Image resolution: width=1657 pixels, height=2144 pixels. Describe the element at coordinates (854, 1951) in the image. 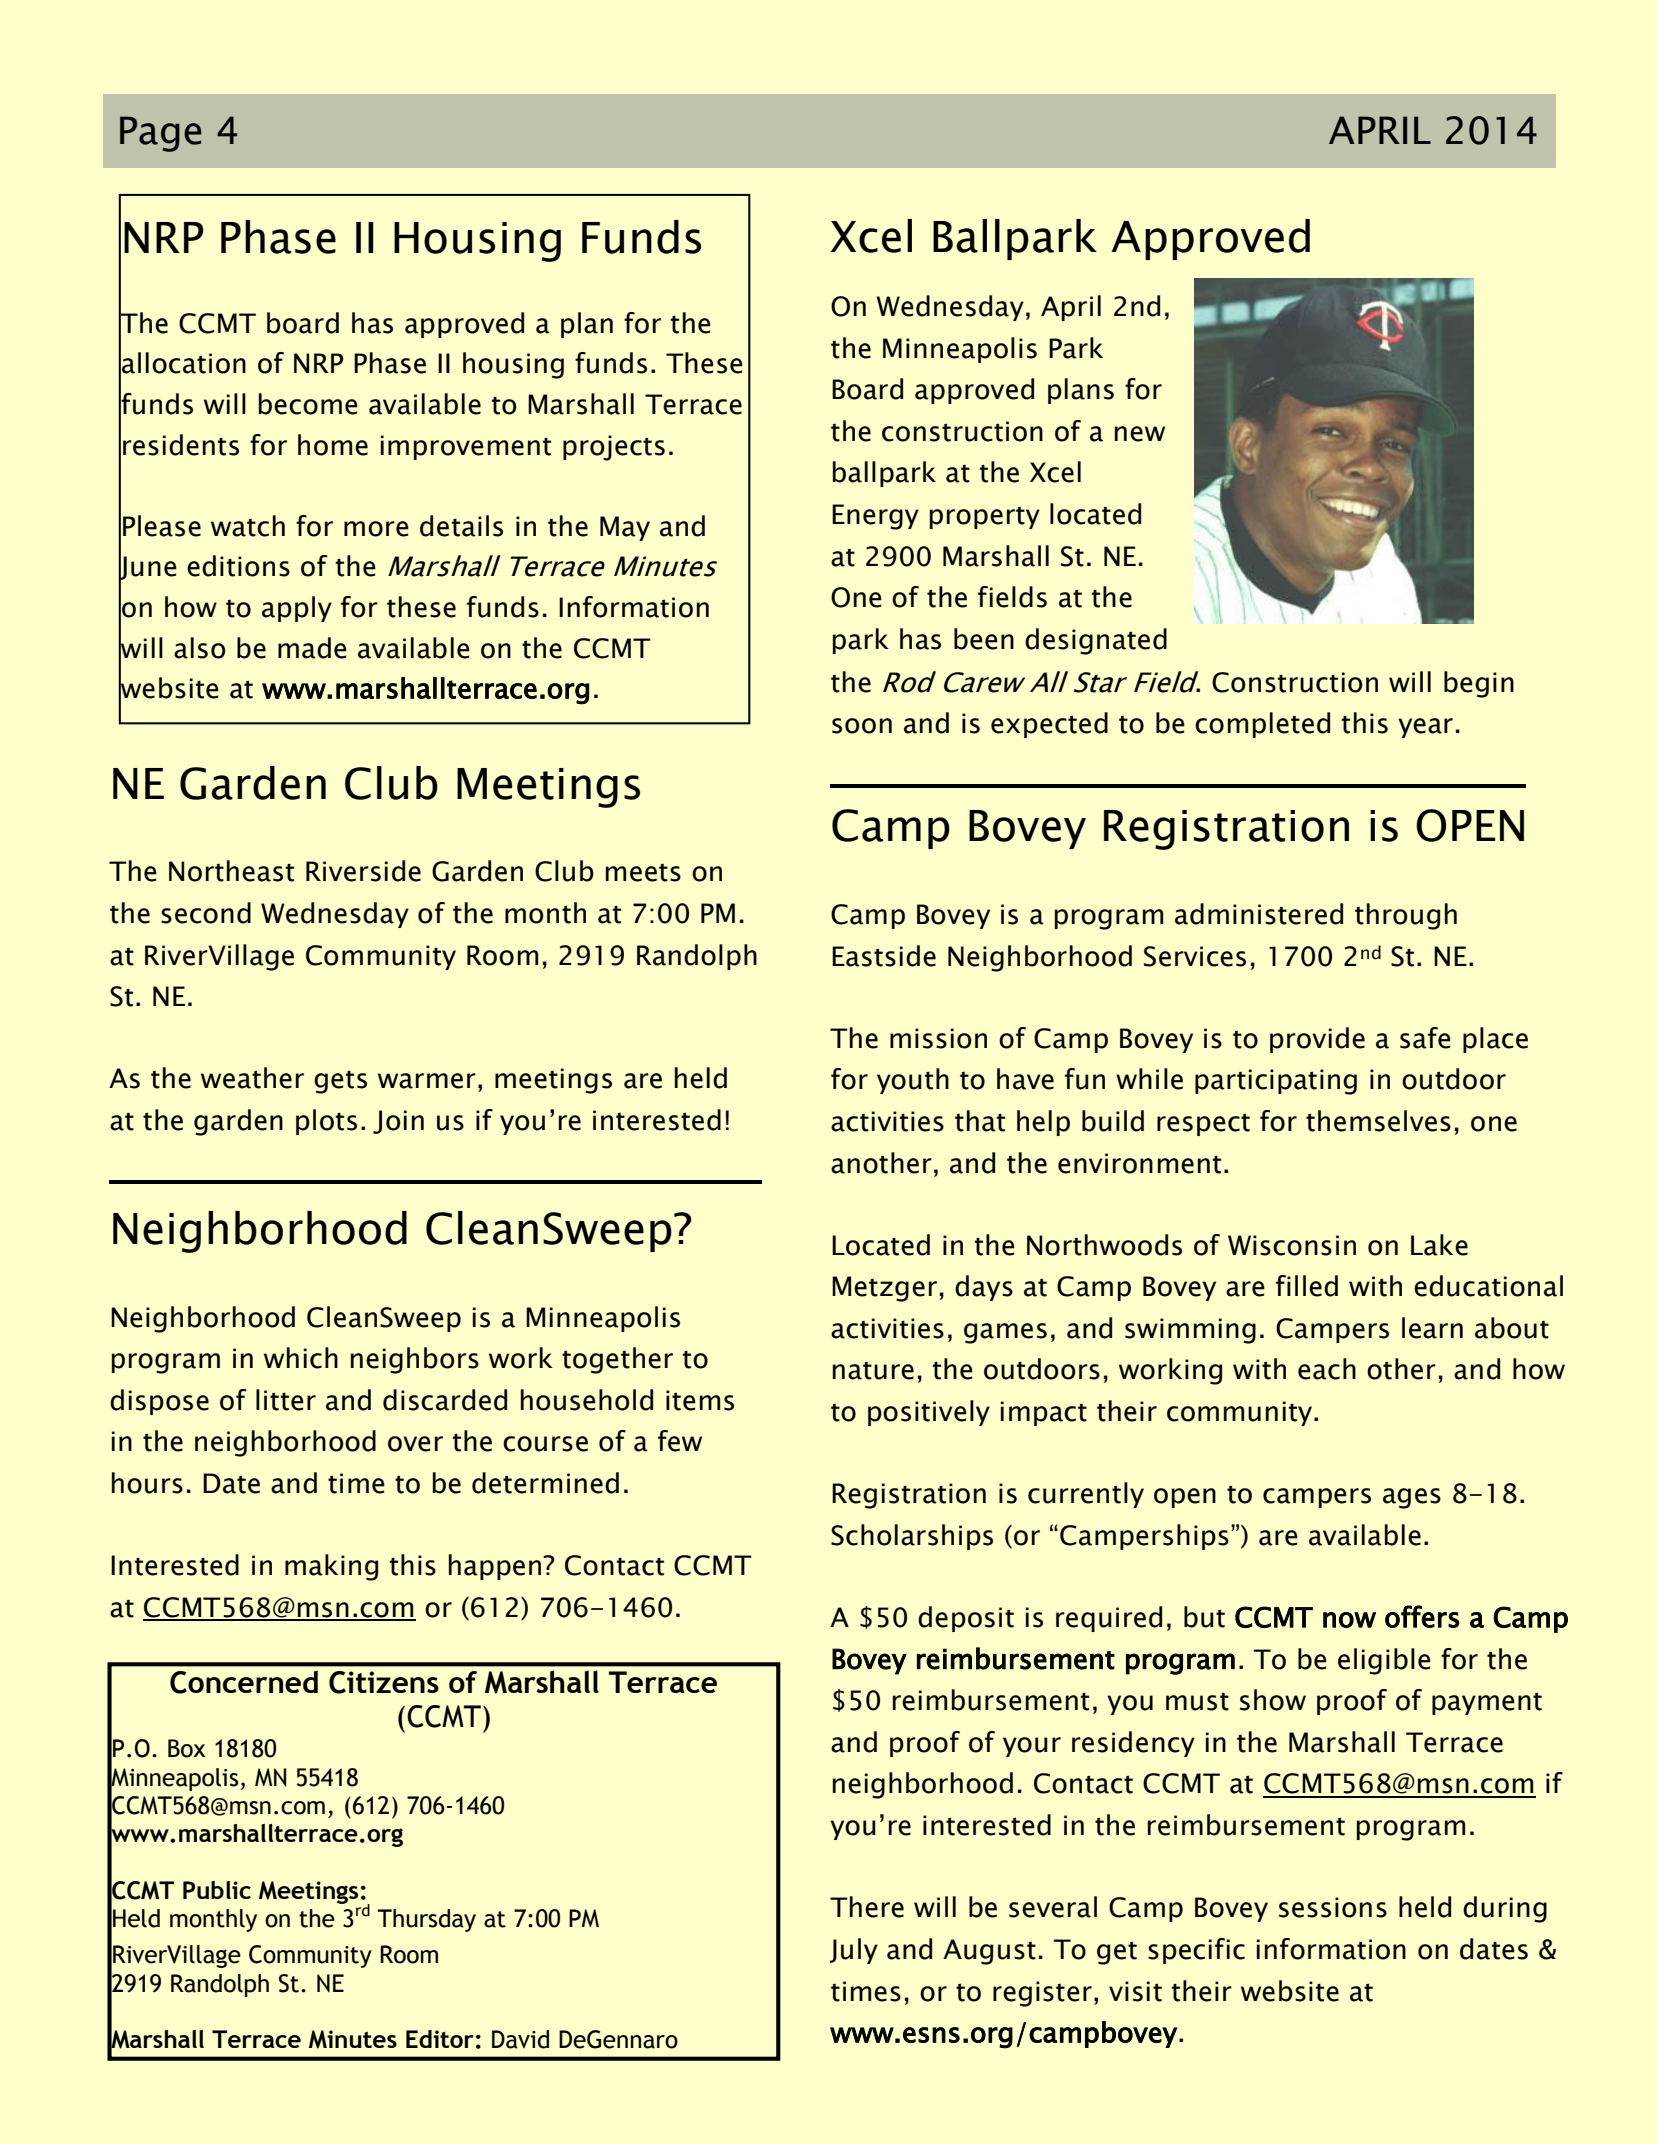

I see `July` at that location.
